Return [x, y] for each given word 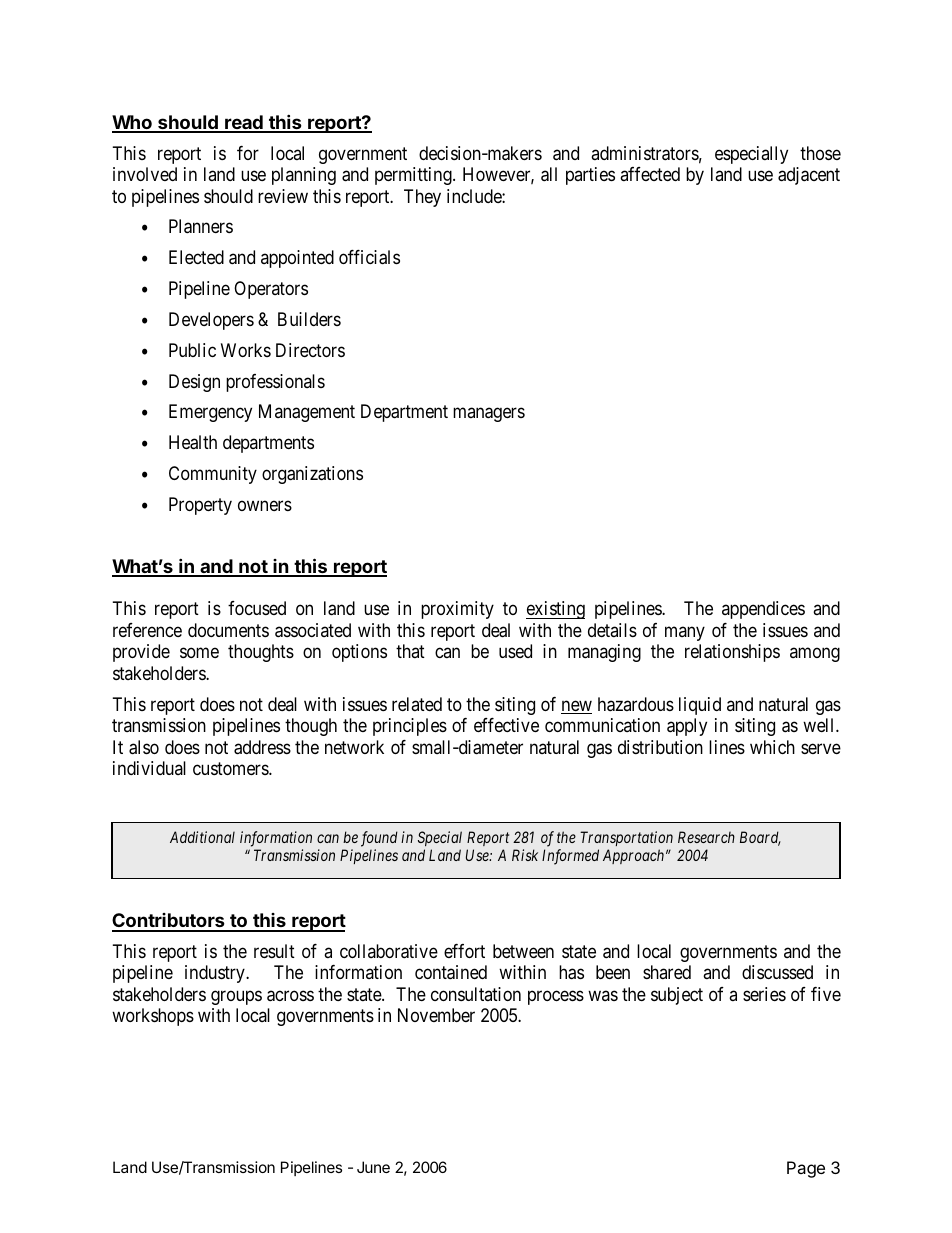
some [199, 653]
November [436, 1015]
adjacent [809, 176]
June [373, 1167]
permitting [414, 176]
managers [489, 415]
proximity [457, 610]
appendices [763, 610]
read [244, 123]
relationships [732, 653]
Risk [525, 855]
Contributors [169, 922]
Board [760, 838]
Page [806, 1169]
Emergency [210, 413]
